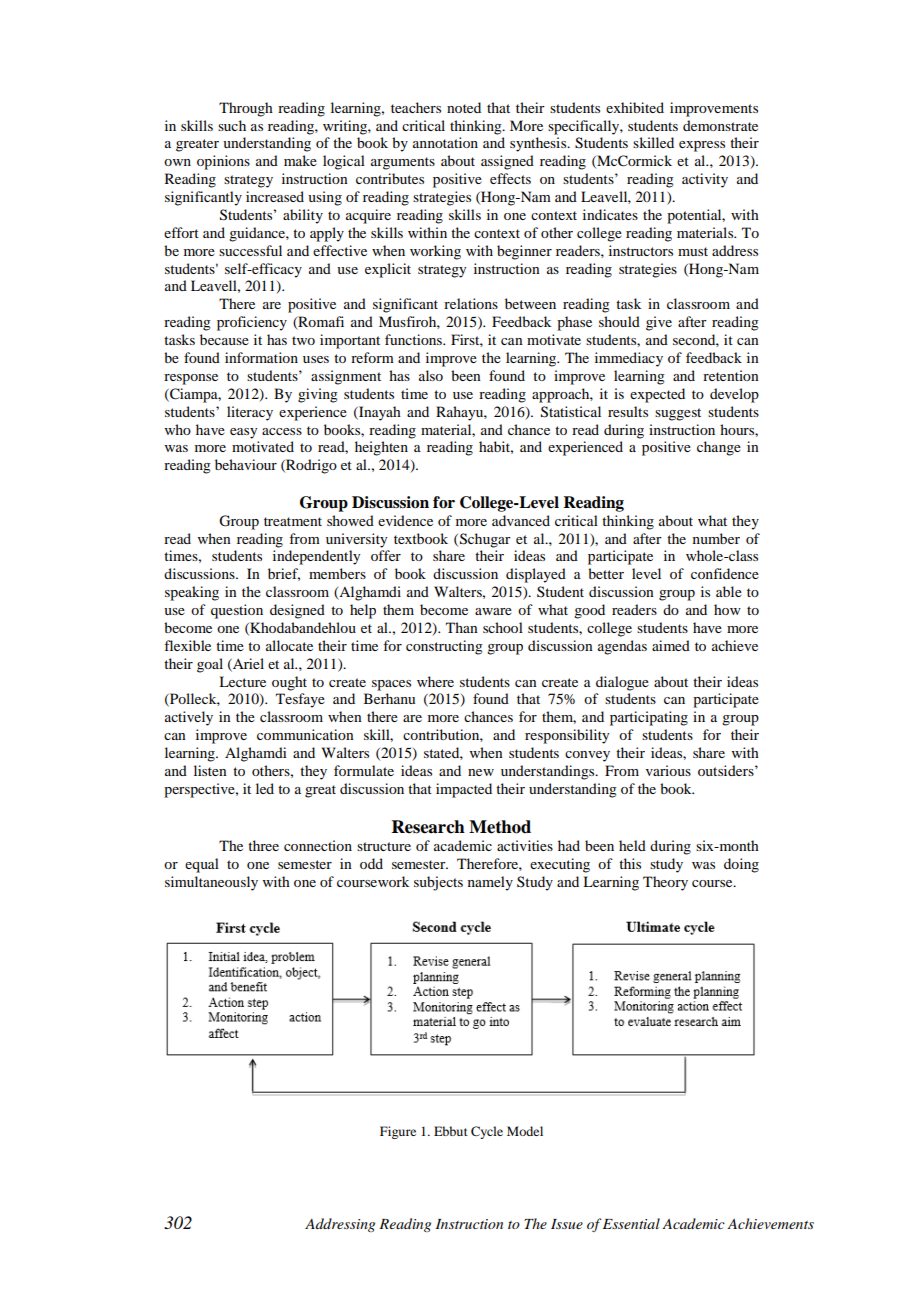 The width and height of the page is (924, 1309). I want to click on simultaneously, so click(211, 883).
